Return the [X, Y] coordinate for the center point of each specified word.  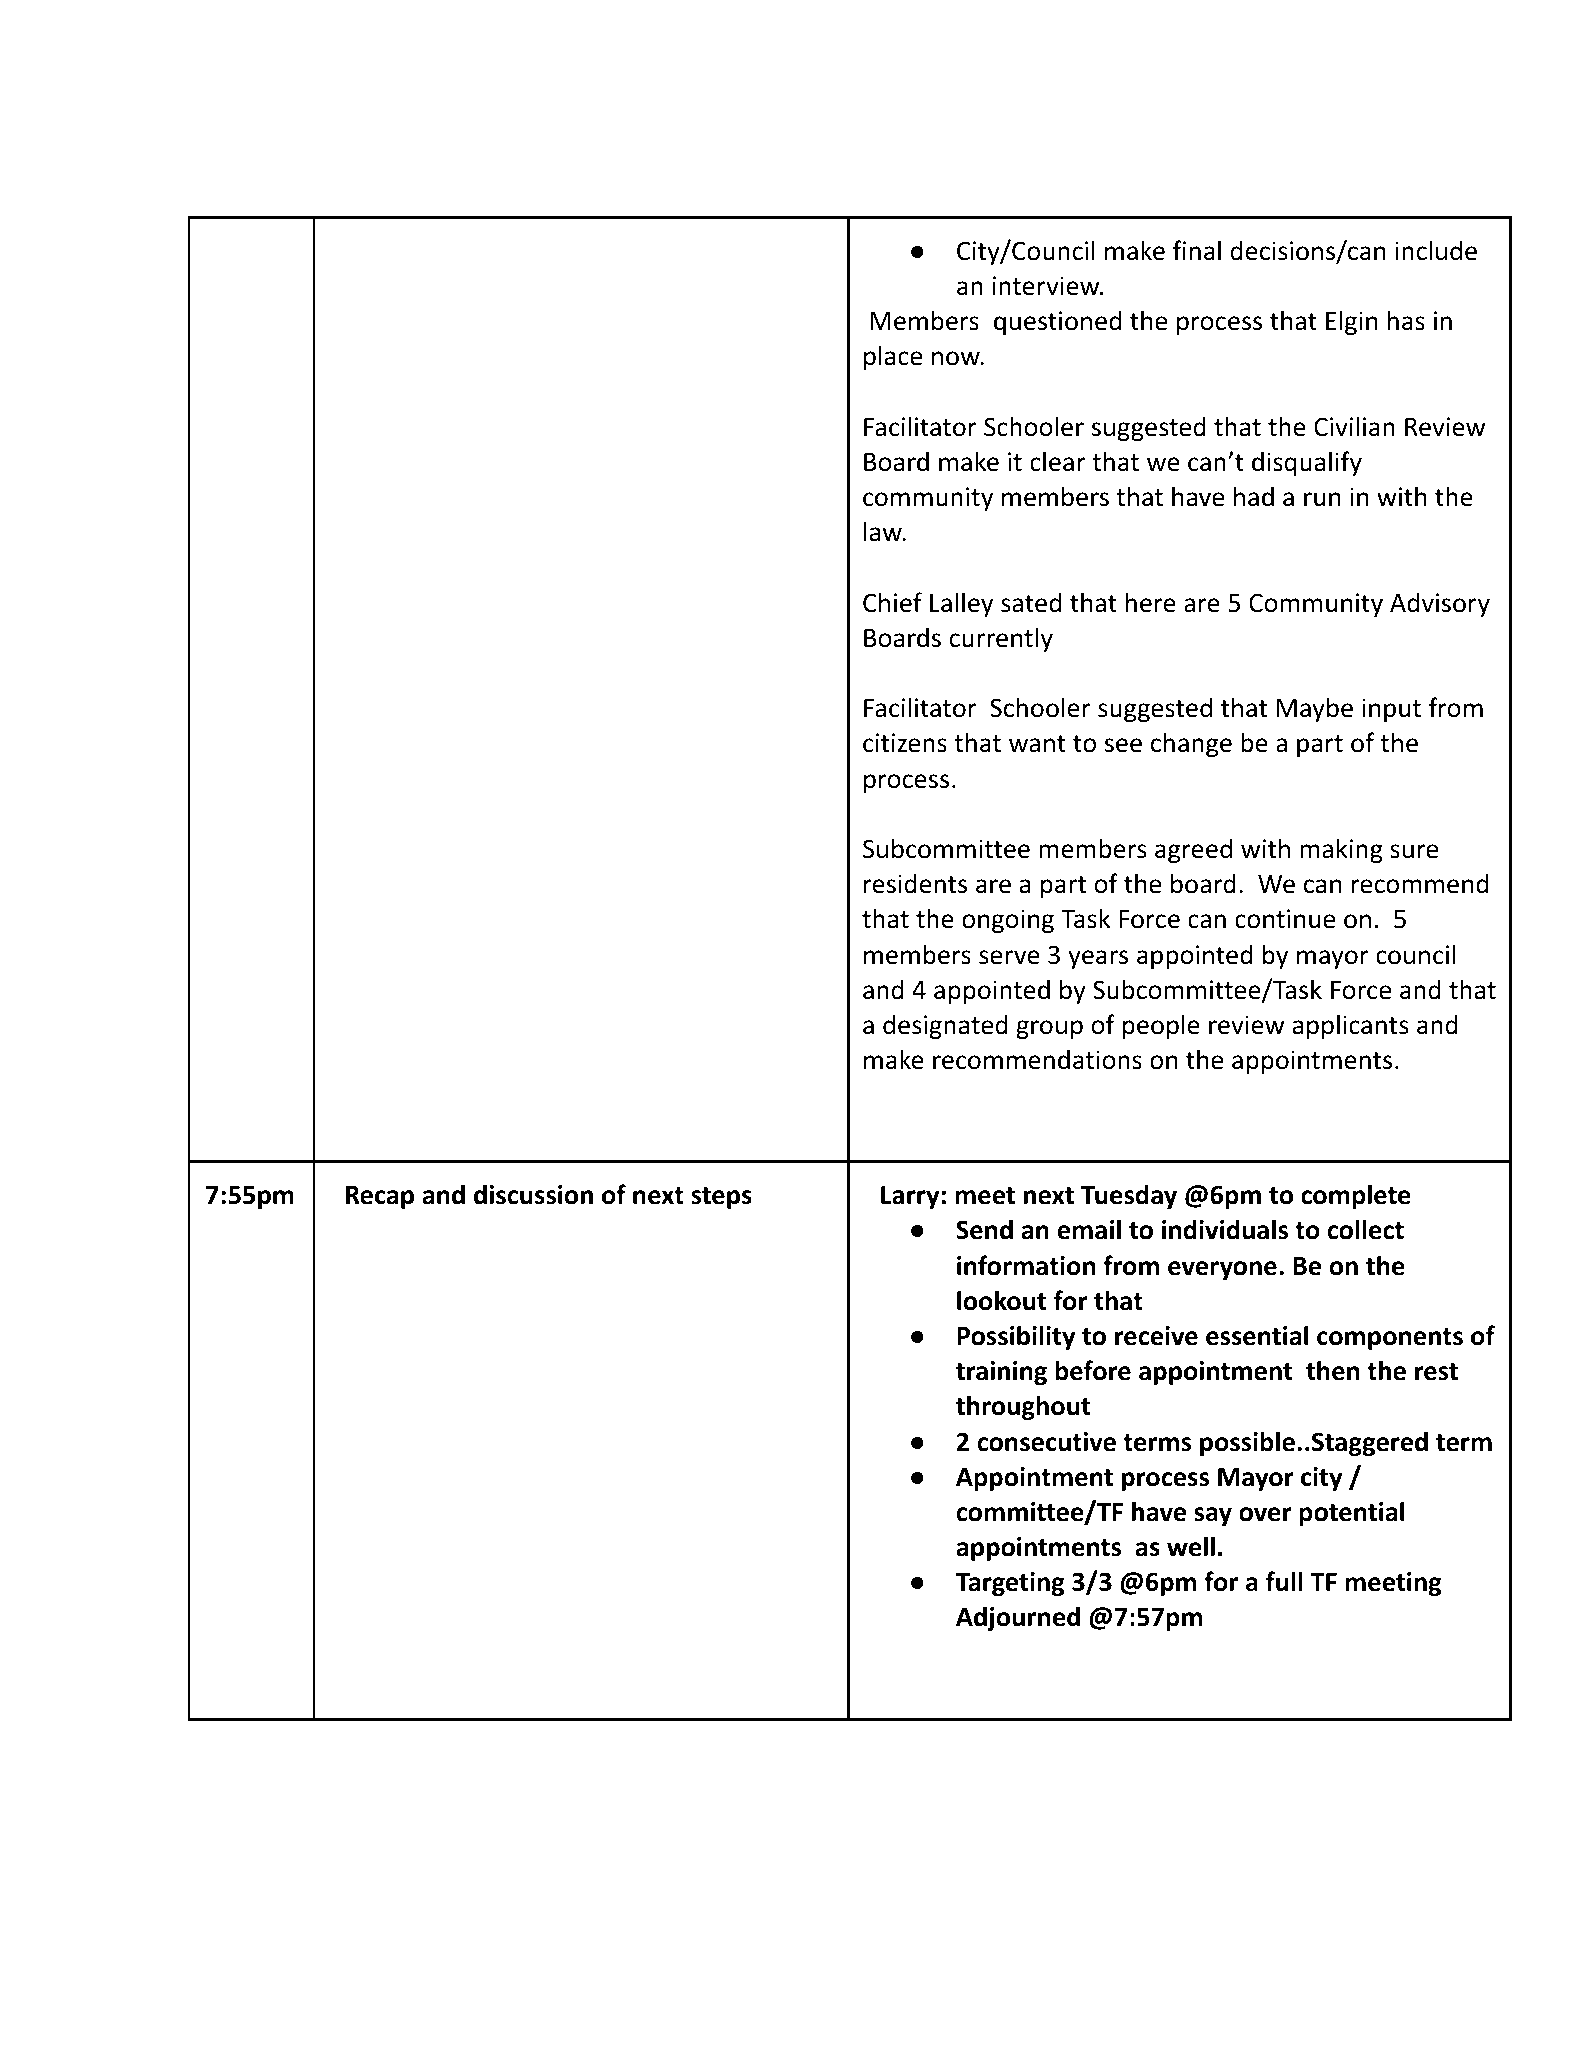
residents [915, 883]
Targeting [1010, 1584]
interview [1047, 286]
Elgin [1352, 322]
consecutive [1046, 1442]
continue [1285, 919]
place [893, 357]
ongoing [1008, 921]
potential [1351, 1513]
